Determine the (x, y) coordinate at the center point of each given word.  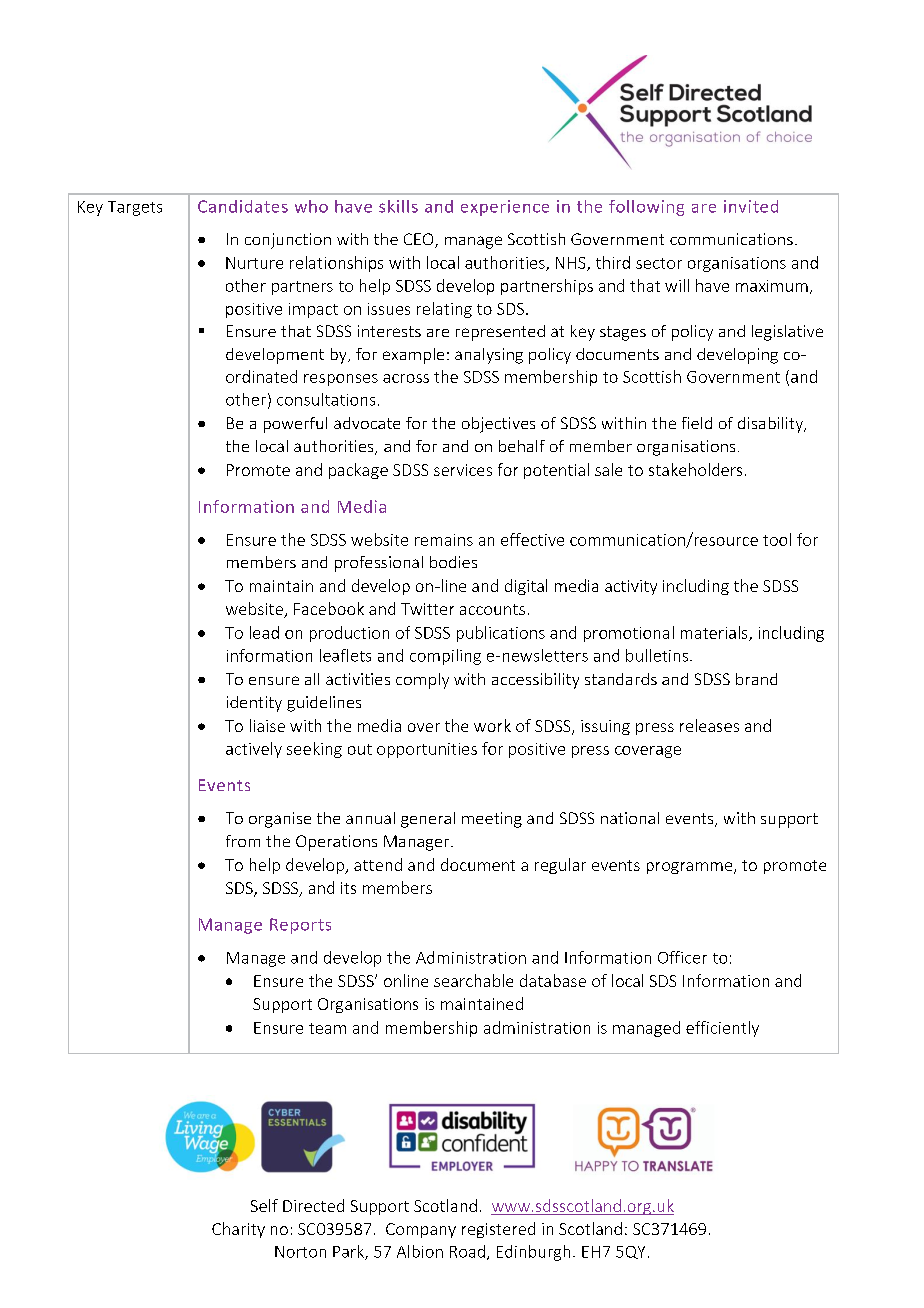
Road (467, 1251)
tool (777, 539)
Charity (238, 1230)
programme (691, 868)
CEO (420, 240)
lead (264, 632)
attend (378, 864)
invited (751, 206)
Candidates (243, 206)
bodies (453, 562)
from (243, 841)
